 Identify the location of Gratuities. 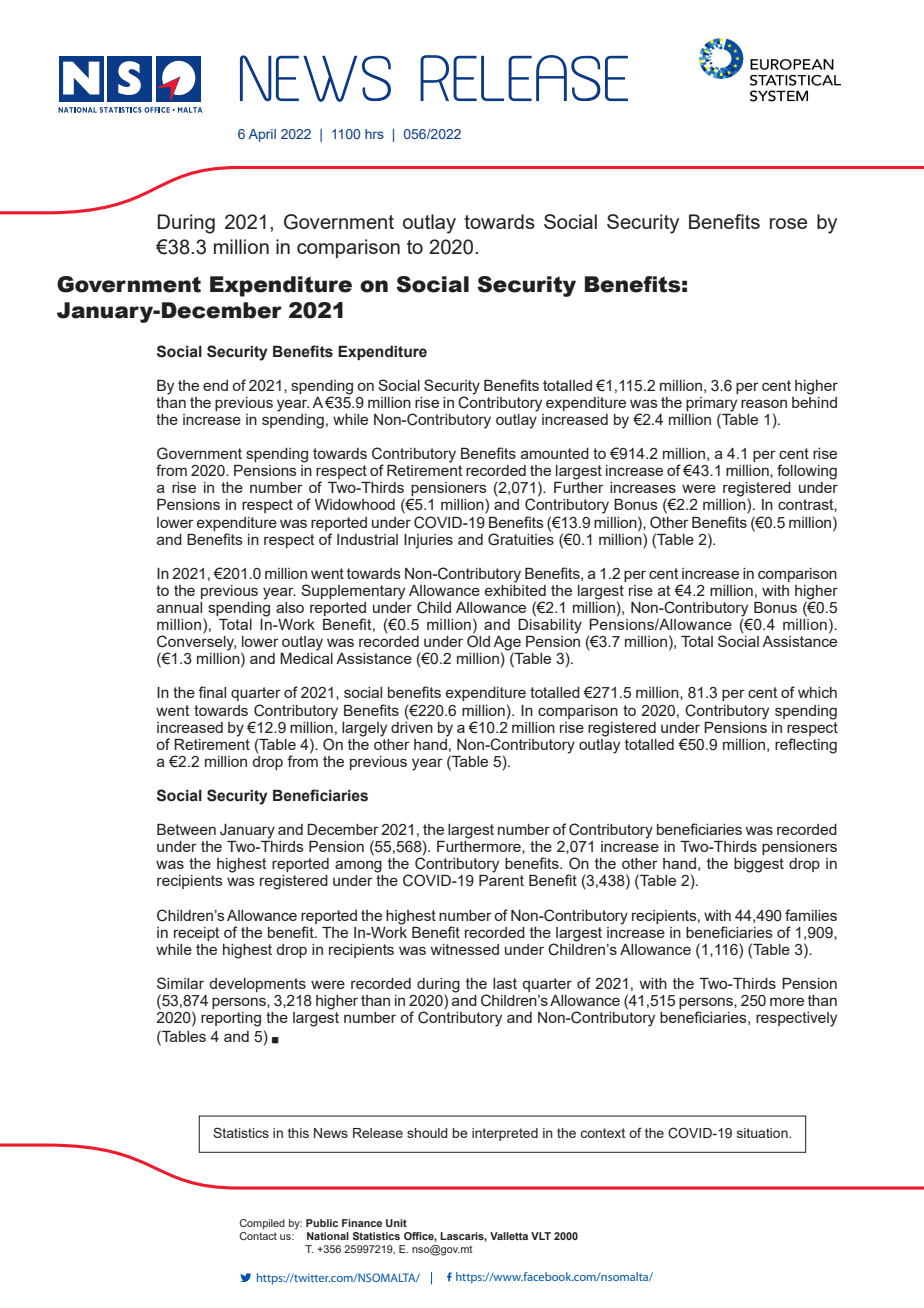
(521, 538).
